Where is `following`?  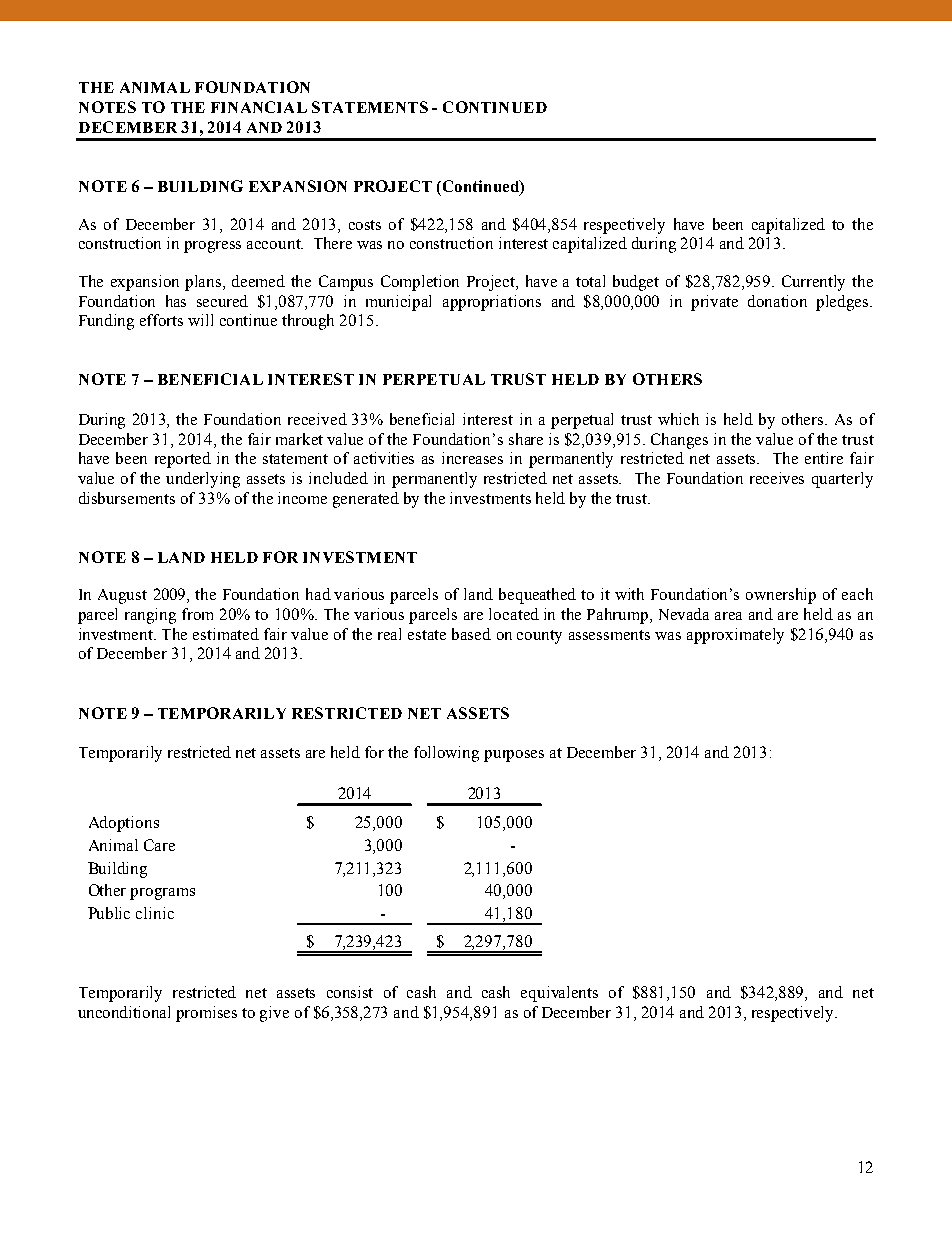
following is located at coordinates (446, 754).
